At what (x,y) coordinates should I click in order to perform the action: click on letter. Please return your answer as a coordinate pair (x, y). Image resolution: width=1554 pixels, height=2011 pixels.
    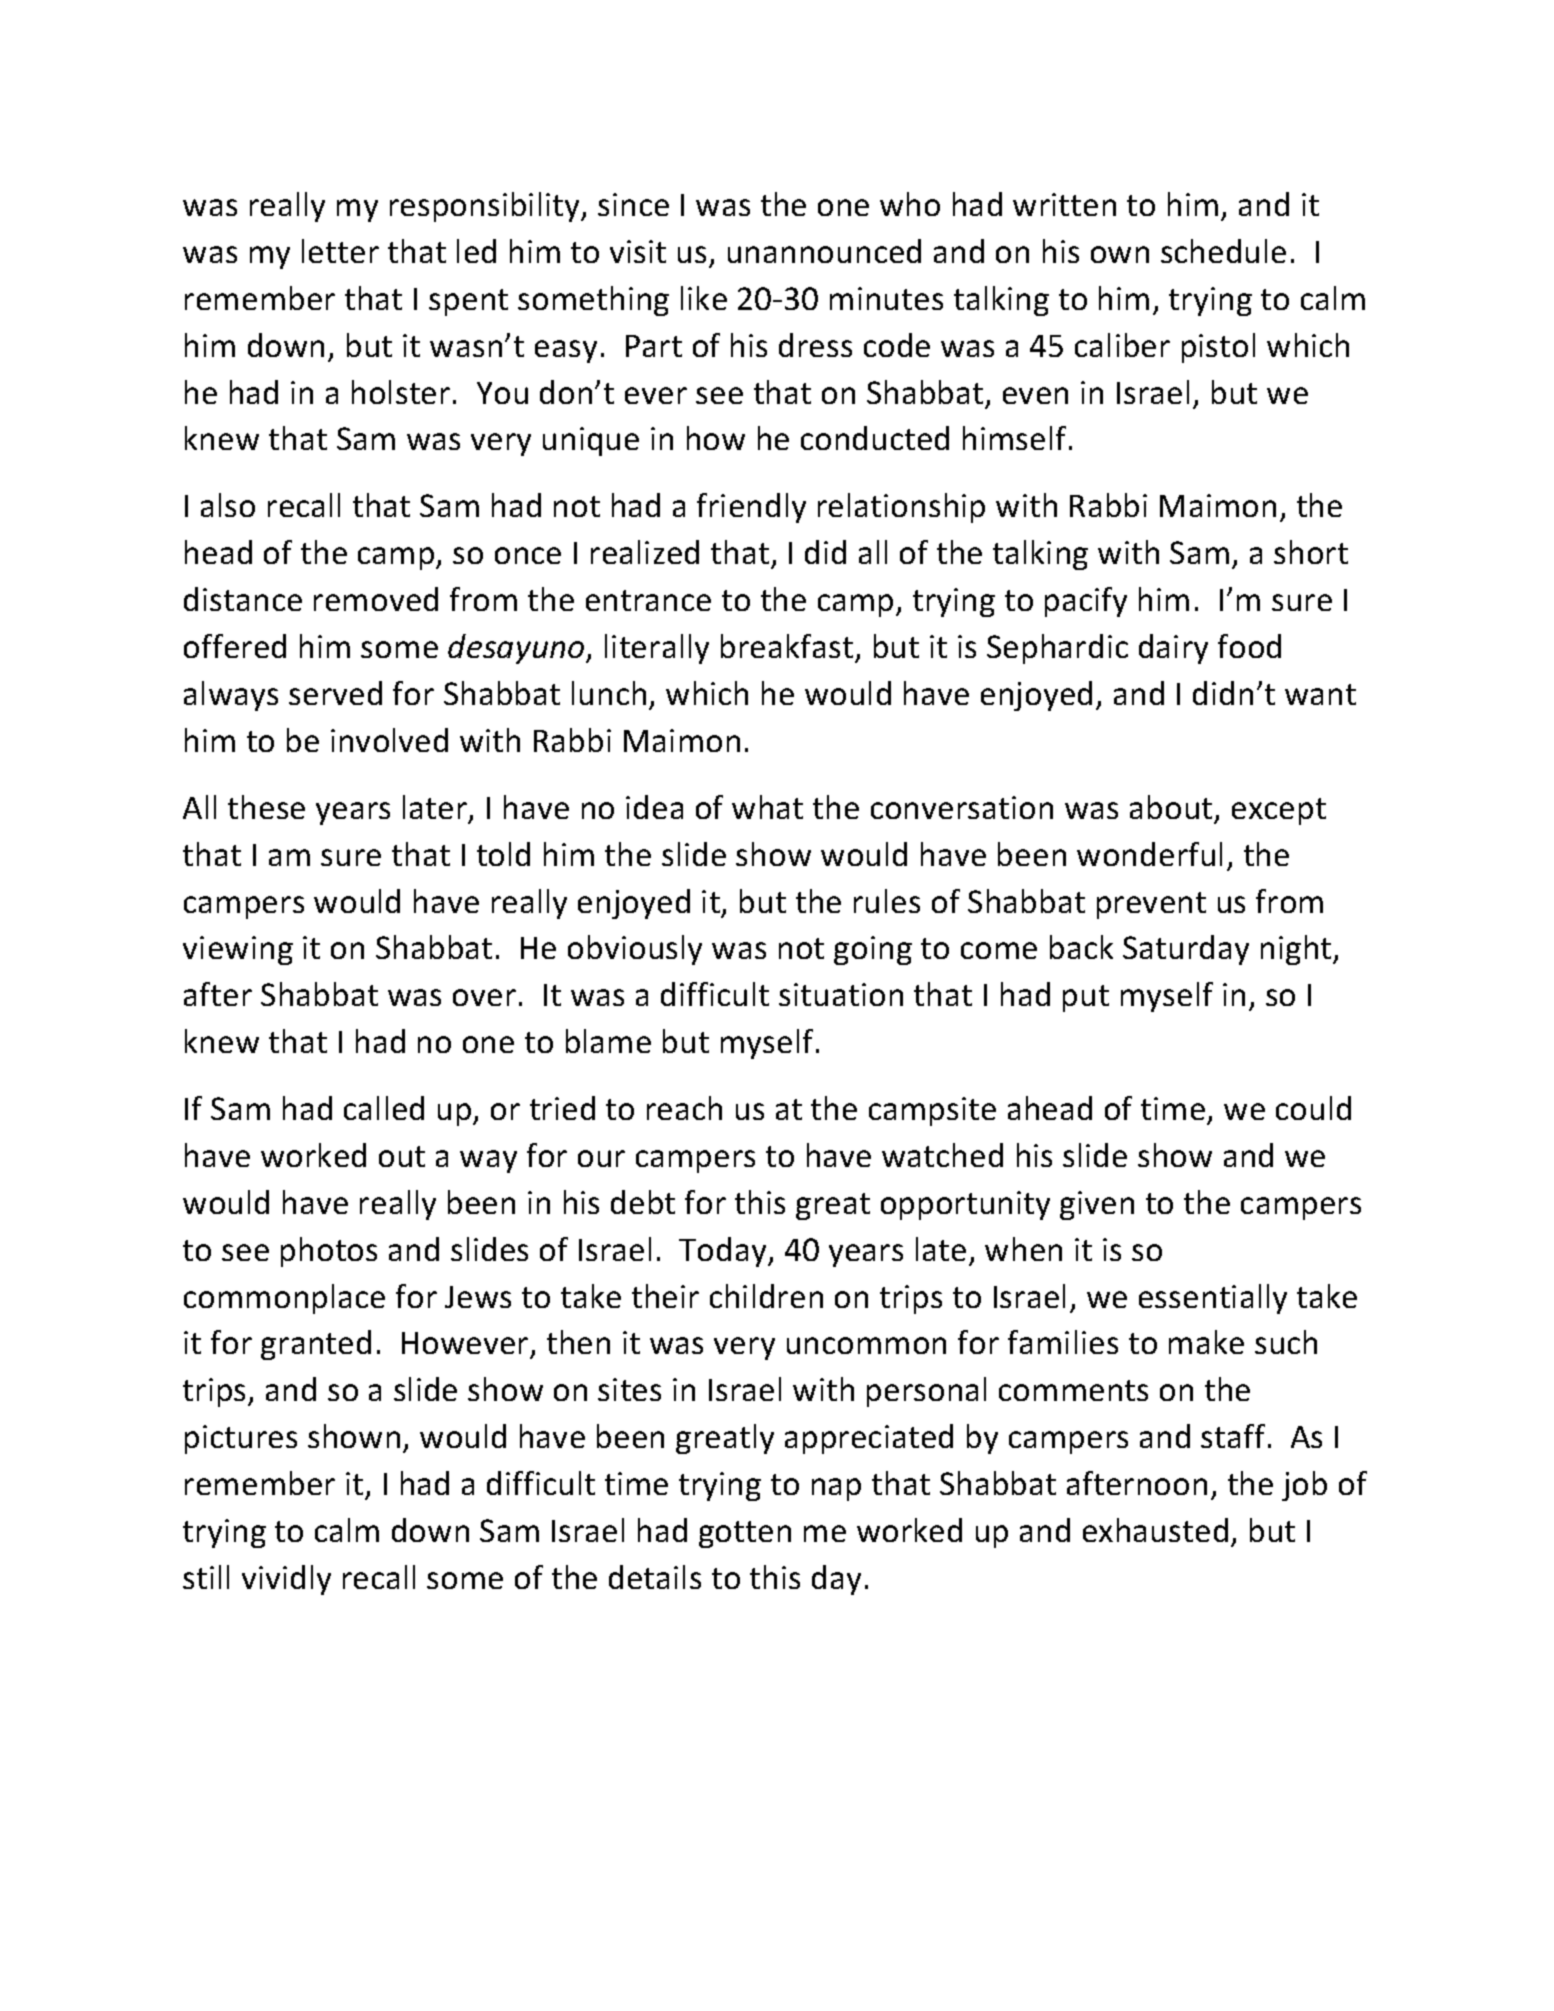
    Looking at the image, I should click on (340, 251).
